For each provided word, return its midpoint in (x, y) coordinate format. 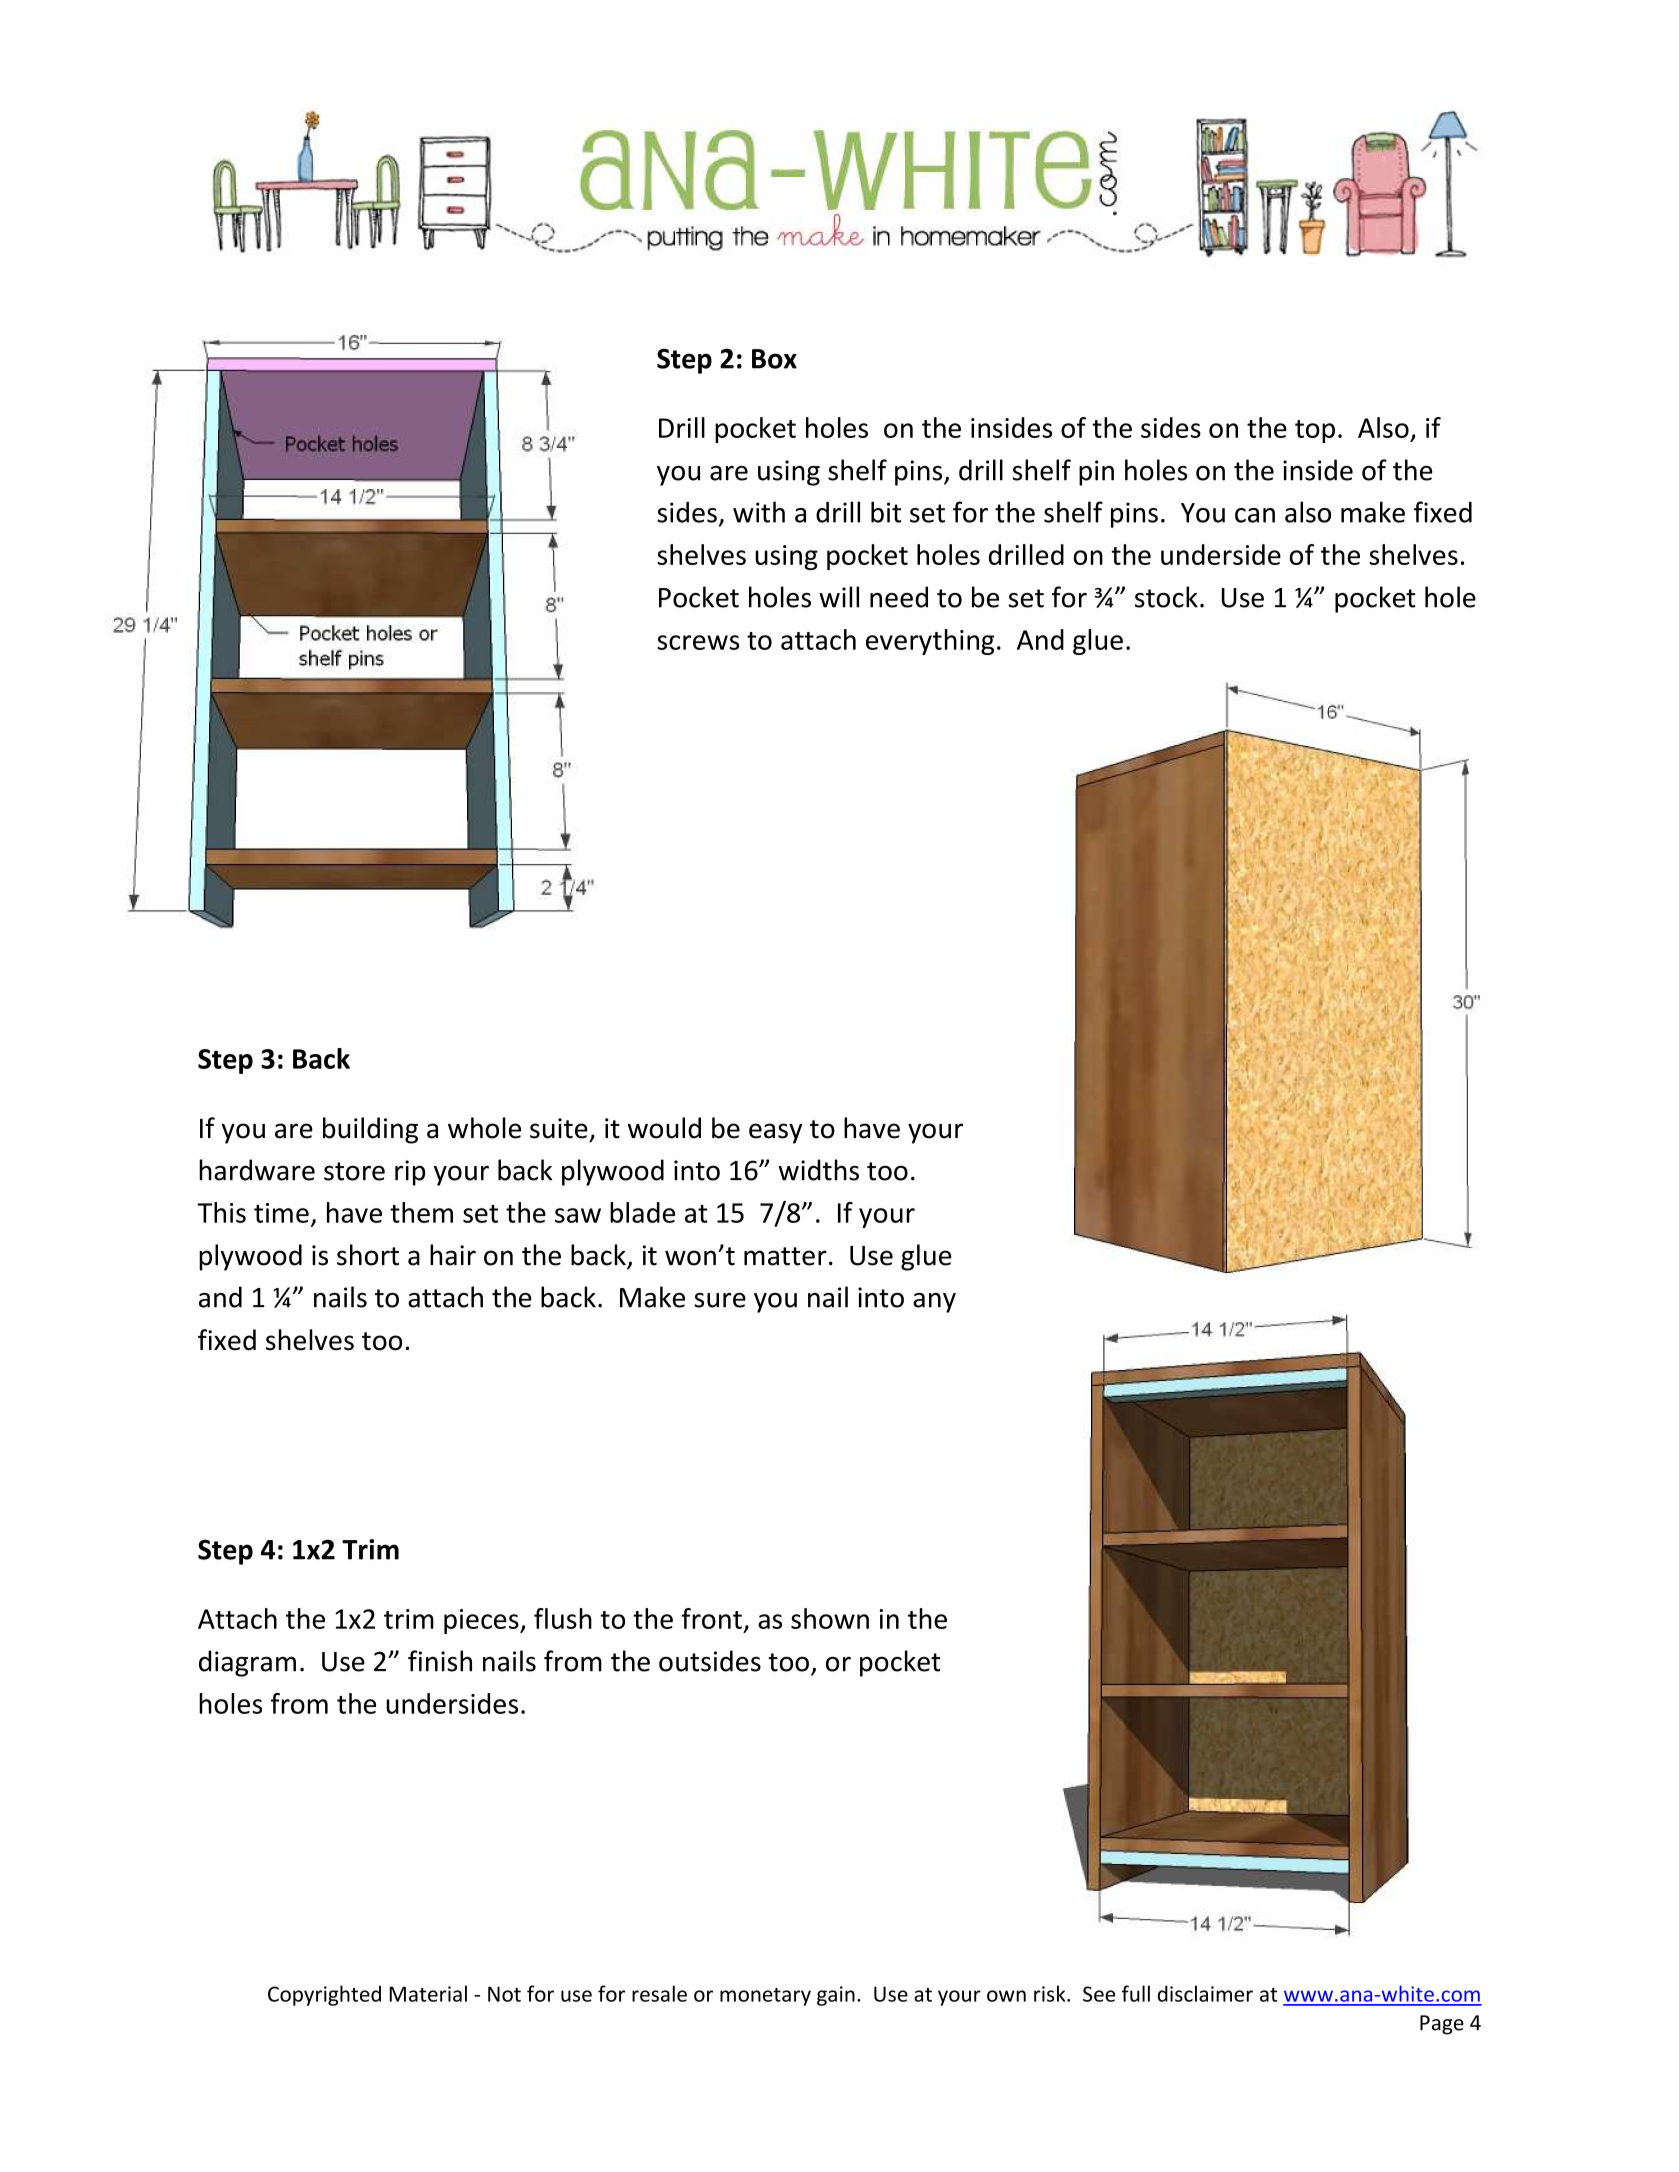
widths (818, 1170)
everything (930, 642)
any (934, 1303)
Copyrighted (324, 1995)
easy (775, 1133)
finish (440, 1661)
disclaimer (1205, 1993)
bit (886, 512)
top (1315, 431)
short (368, 1255)
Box (774, 359)
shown (830, 1618)
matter (785, 1256)
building (370, 1130)
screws (698, 642)
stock (1166, 597)
